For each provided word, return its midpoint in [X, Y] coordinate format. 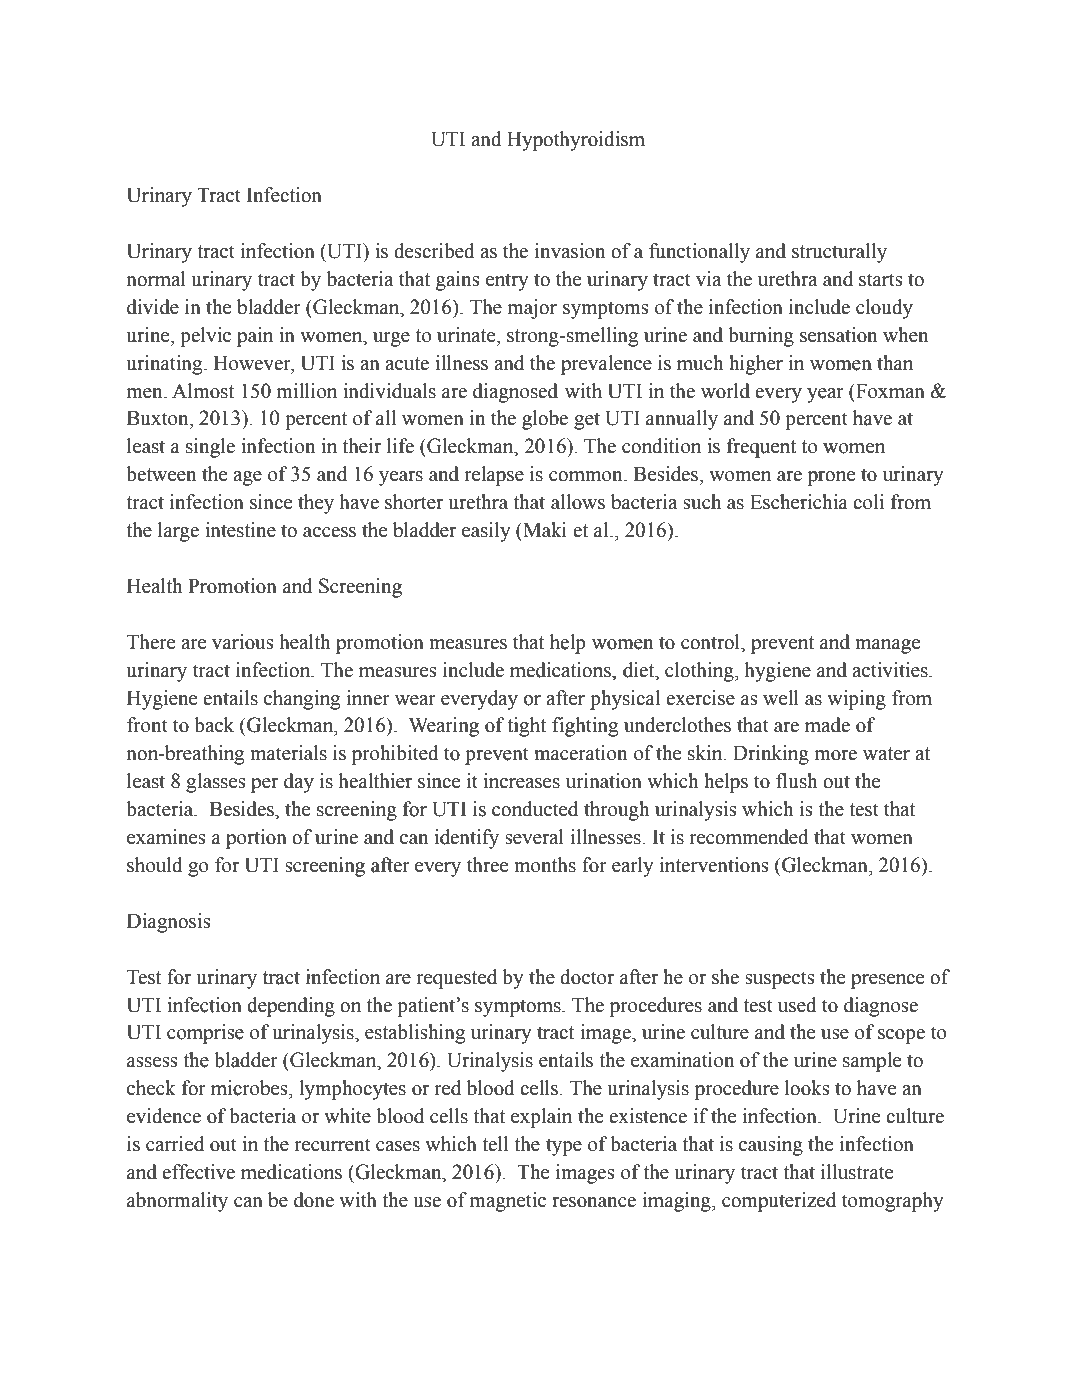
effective [198, 1172]
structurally [839, 253]
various [243, 642]
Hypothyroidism [576, 141]
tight [526, 727]
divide [153, 307]
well [781, 698]
